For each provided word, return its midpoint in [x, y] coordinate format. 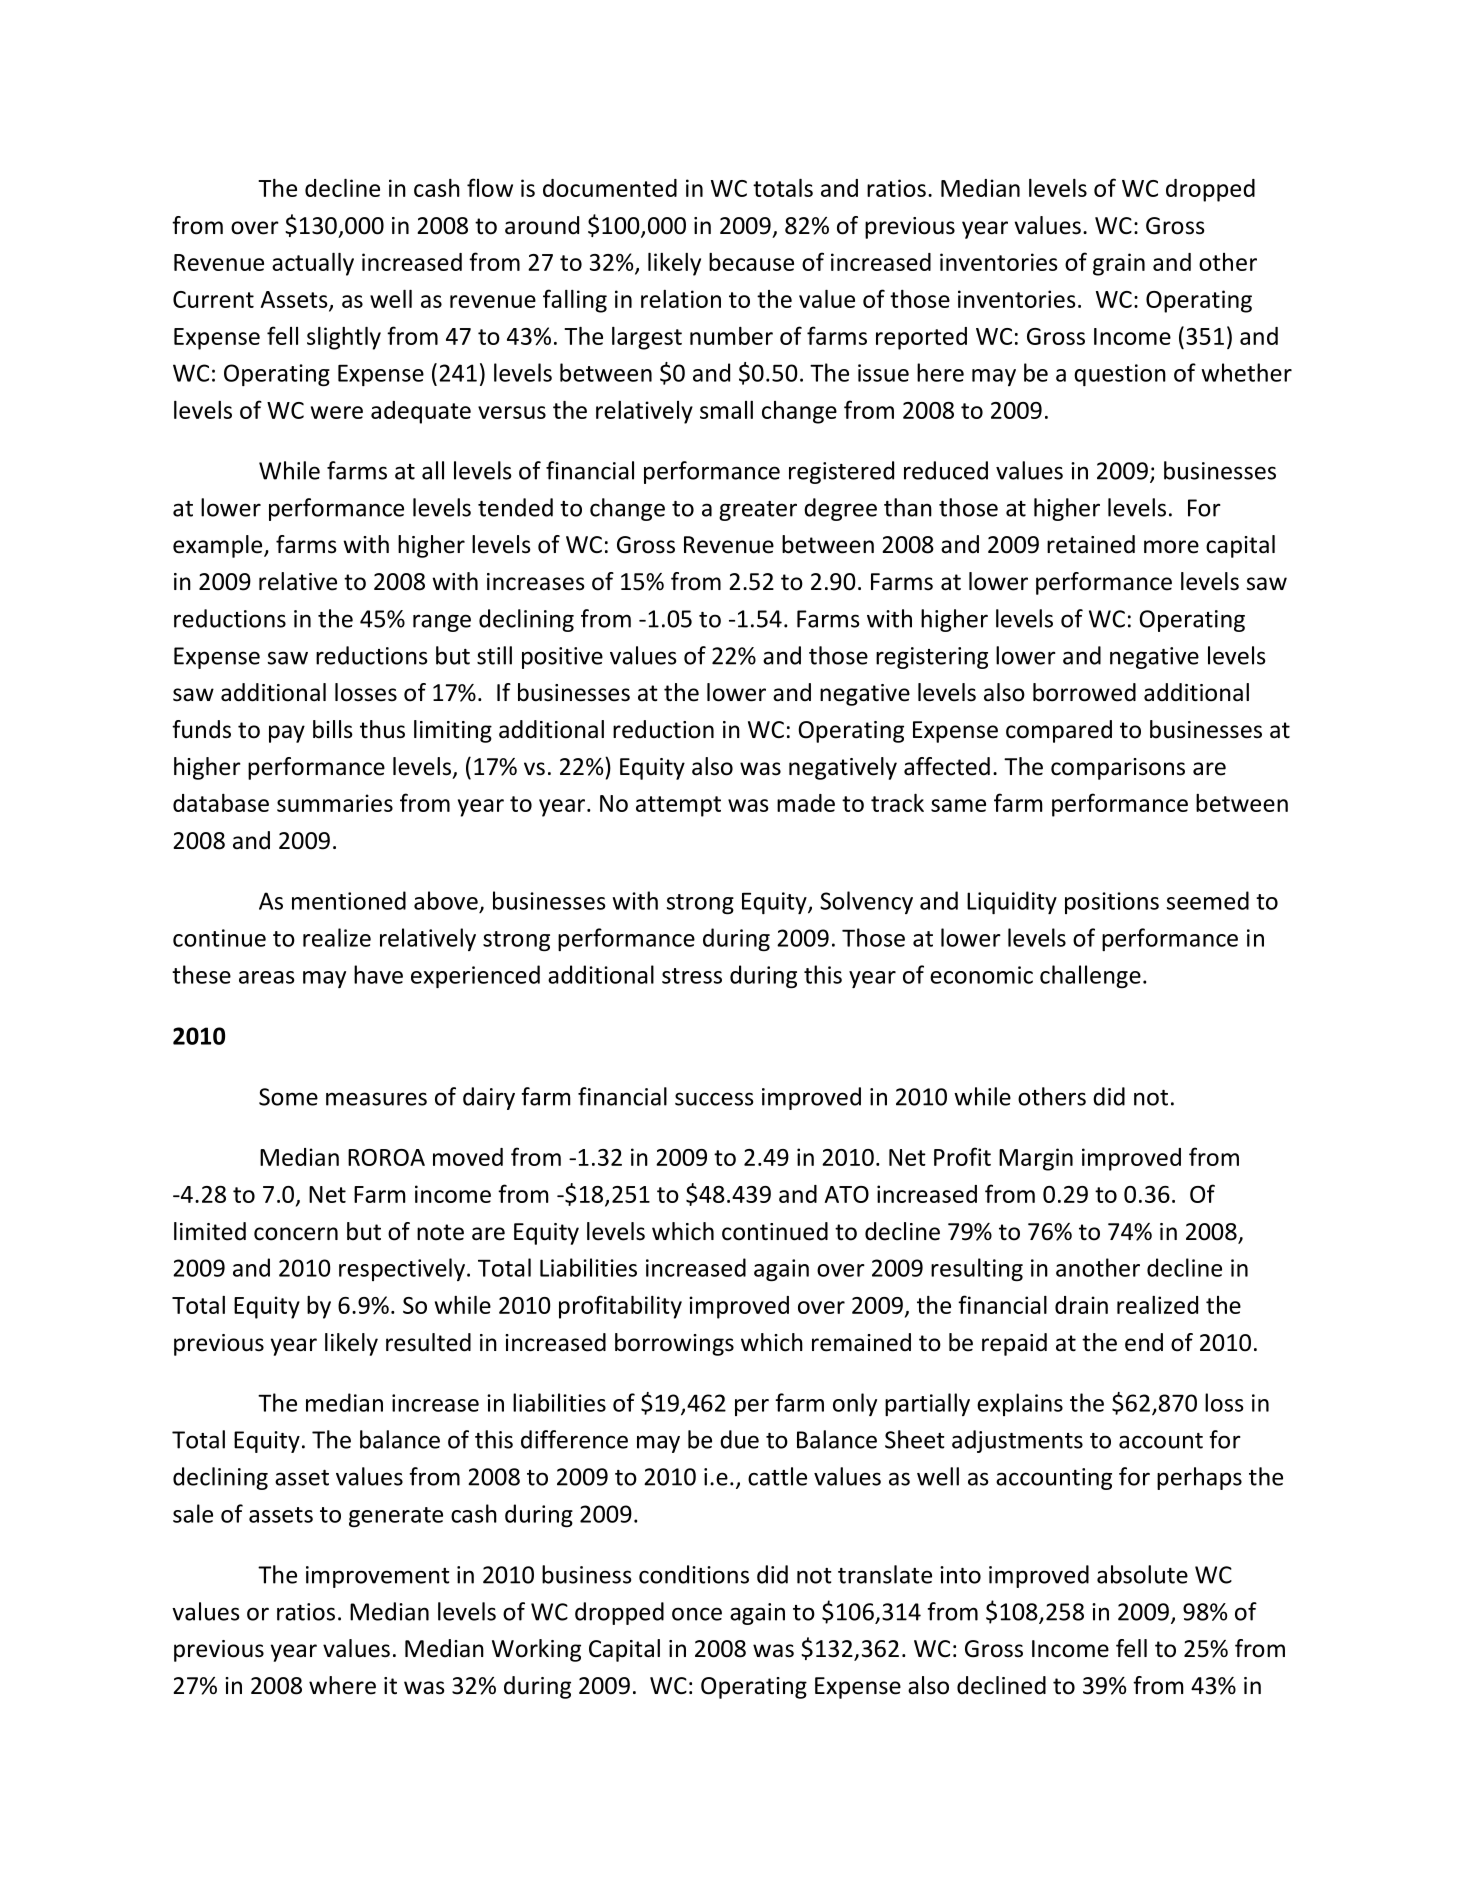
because [751, 262]
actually [313, 264]
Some [288, 1097]
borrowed [1084, 692]
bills [333, 729]
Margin [1036, 1159]
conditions [694, 1574]
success [714, 1099]
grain [1119, 264]
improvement [378, 1577]
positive [562, 658]
